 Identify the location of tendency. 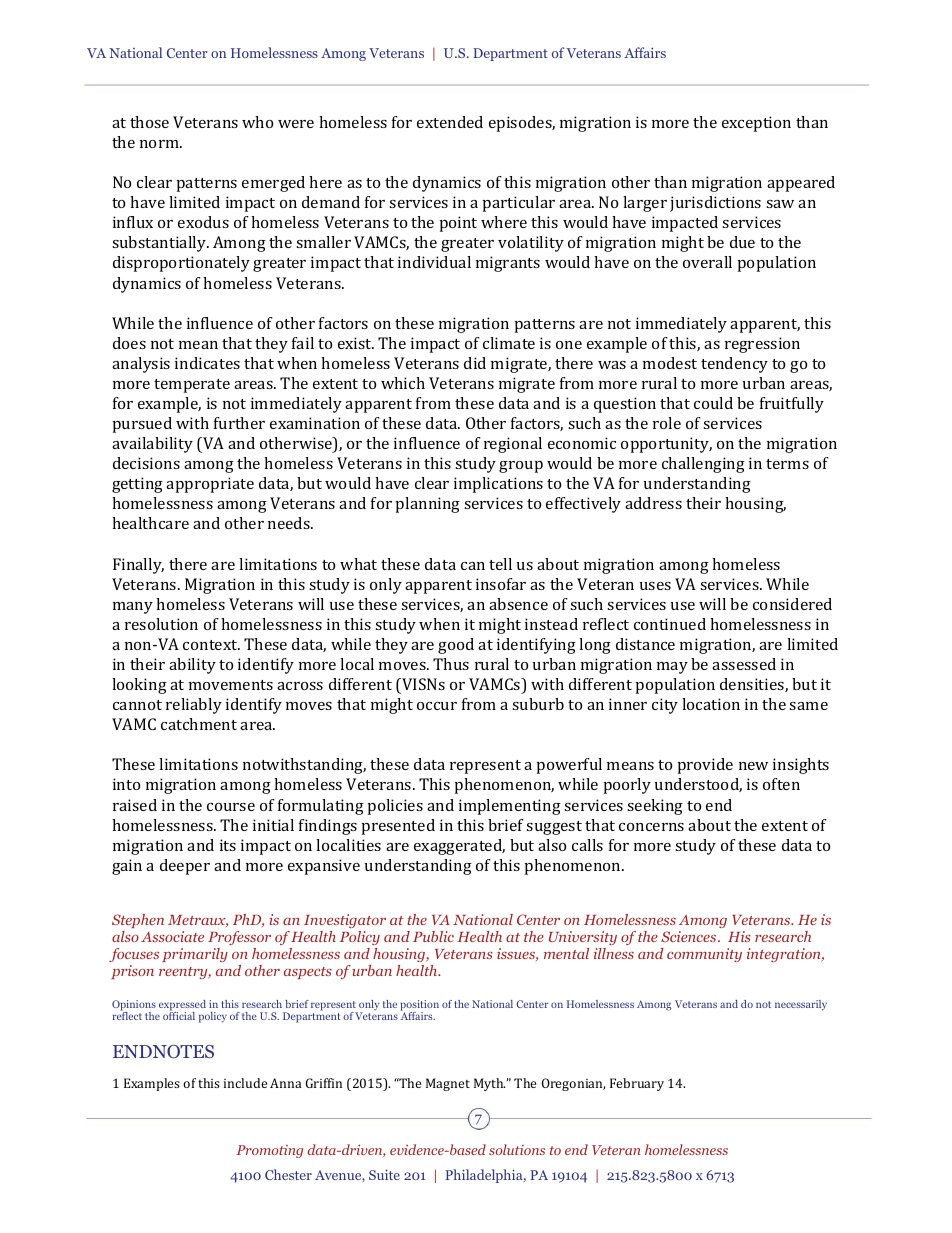
(734, 365).
